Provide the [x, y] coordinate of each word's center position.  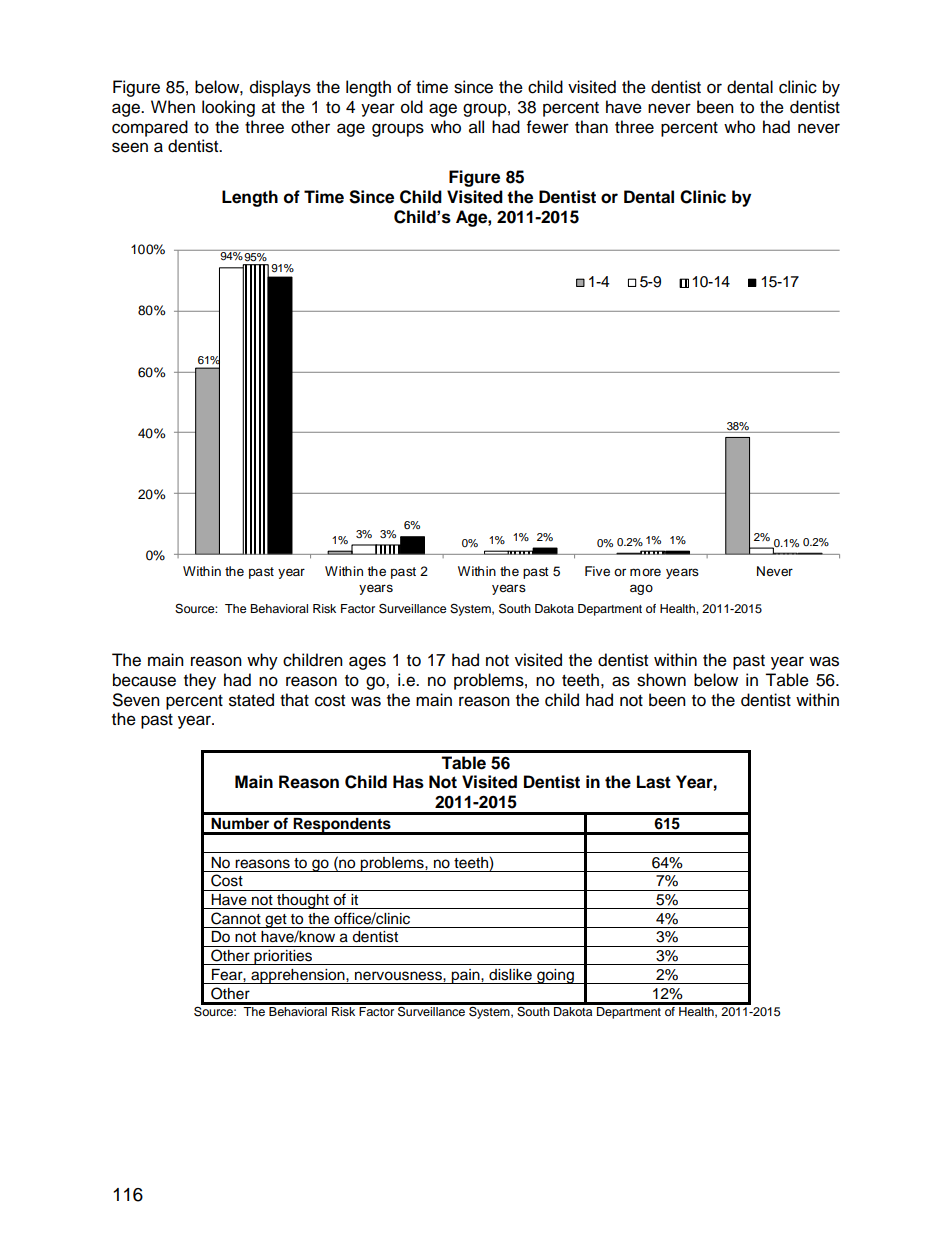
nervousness [399, 976]
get [276, 921]
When [173, 107]
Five [597, 571]
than [591, 127]
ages [367, 663]
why [262, 661]
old [412, 107]
